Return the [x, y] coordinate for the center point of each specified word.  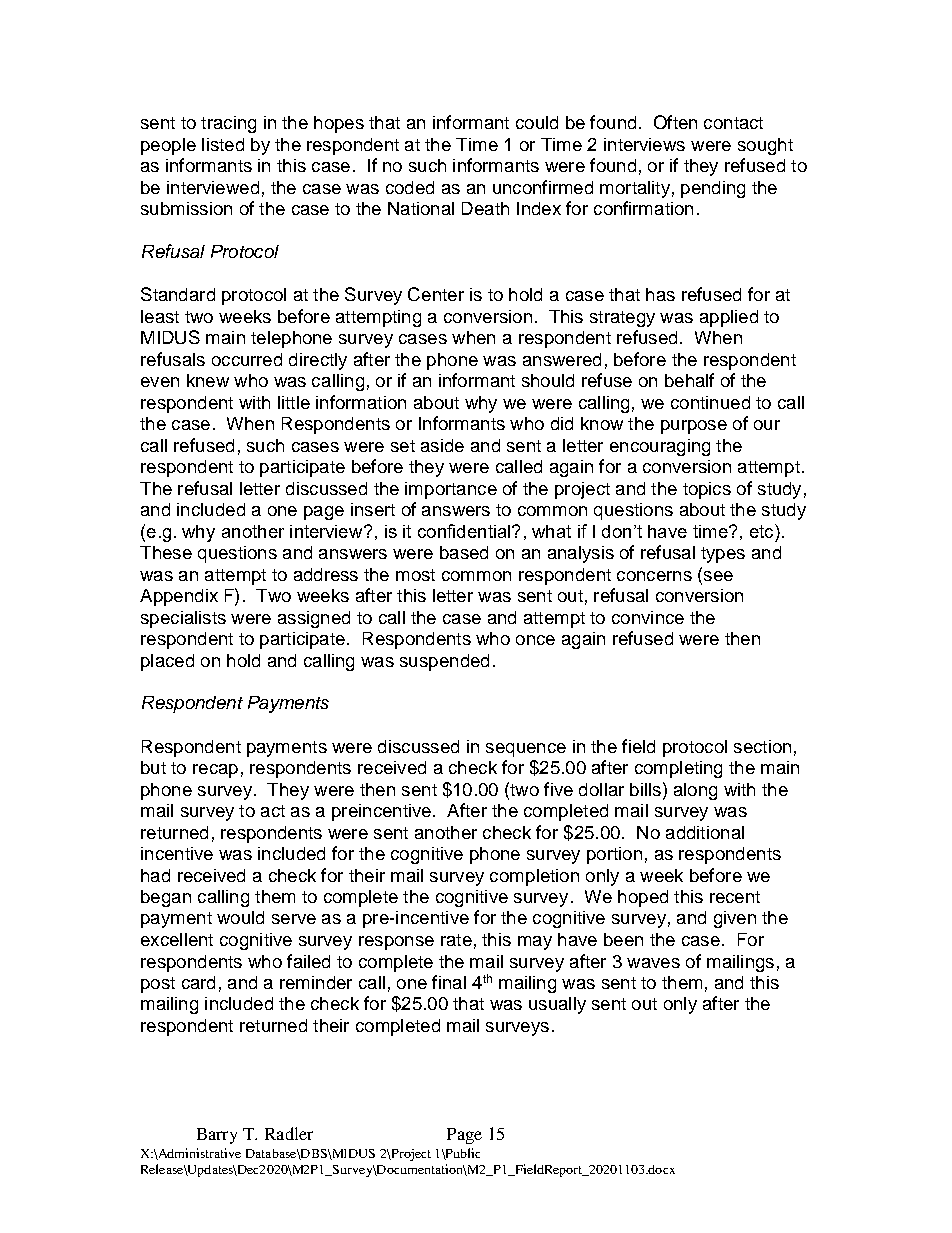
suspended [444, 662]
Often [675, 122]
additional [705, 832]
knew [208, 380]
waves [653, 963]
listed [223, 144]
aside [442, 445]
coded [410, 187]
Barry [217, 1136]
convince [648, 617]
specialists [183, 619]
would [240, 917]
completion [534, 877]
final [449, 982]
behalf [689, 380]
